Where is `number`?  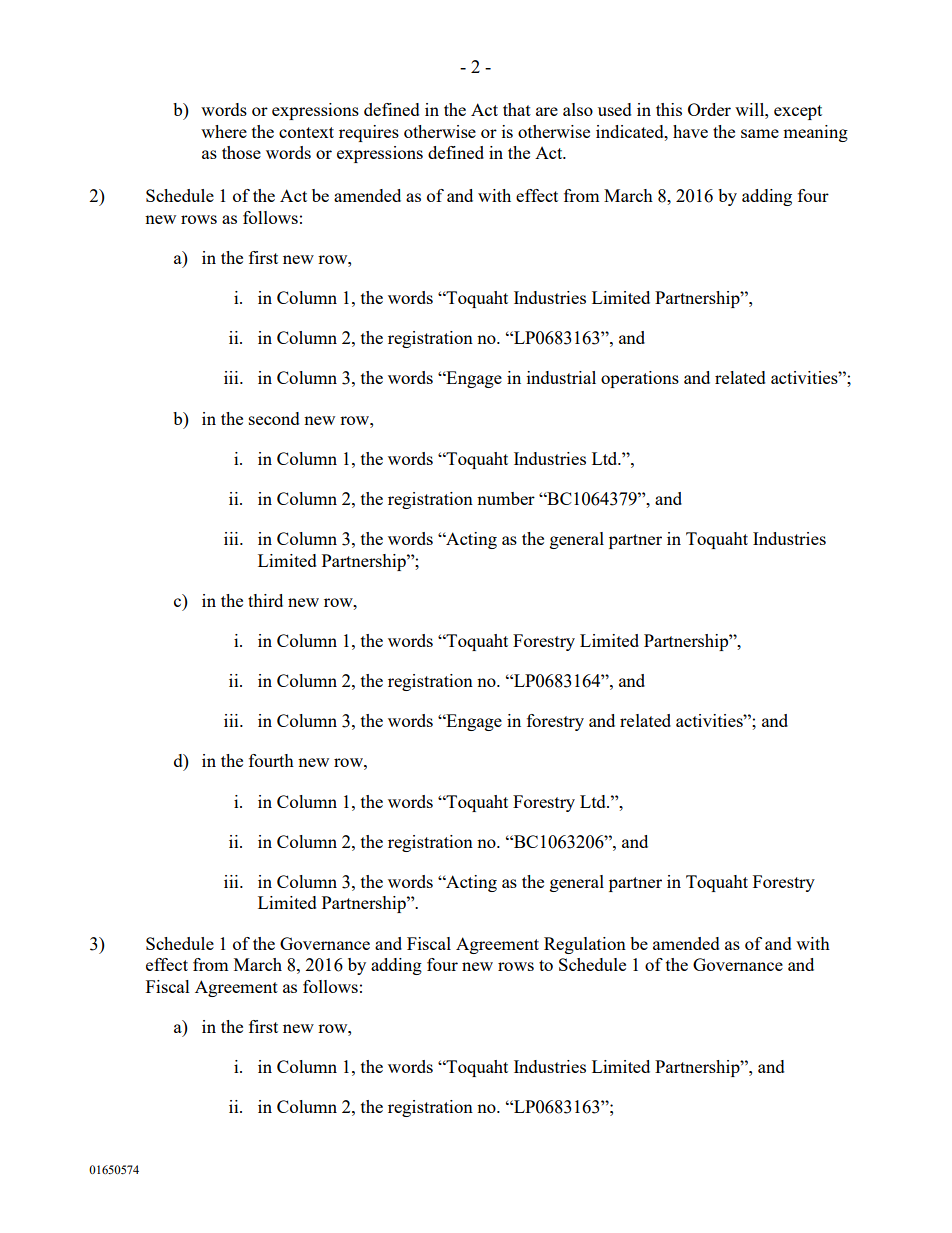 number is located at coordinates (506, 498).
